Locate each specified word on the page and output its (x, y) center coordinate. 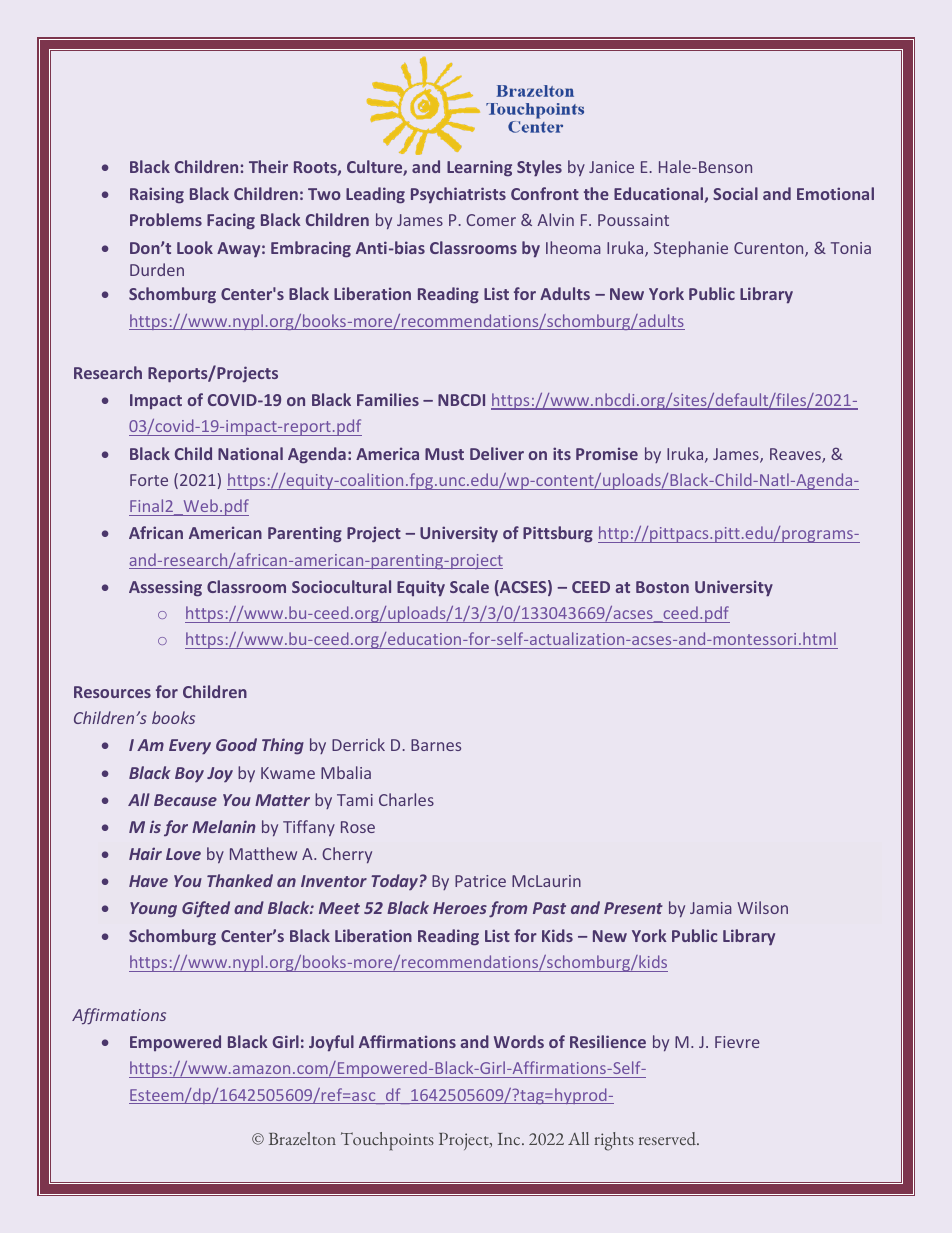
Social (735, 193)
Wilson (762, 907)
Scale (469, 586)
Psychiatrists (458, 195)
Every (190, 746)
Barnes (436, 745)
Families (388, 399)
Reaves (796, 455)
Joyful (331, 1043)
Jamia (711, 908)
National (250, 453)
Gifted (206, 909)
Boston (662, 587)
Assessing (165, 588)
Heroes (460, 908)
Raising (157, 195)
